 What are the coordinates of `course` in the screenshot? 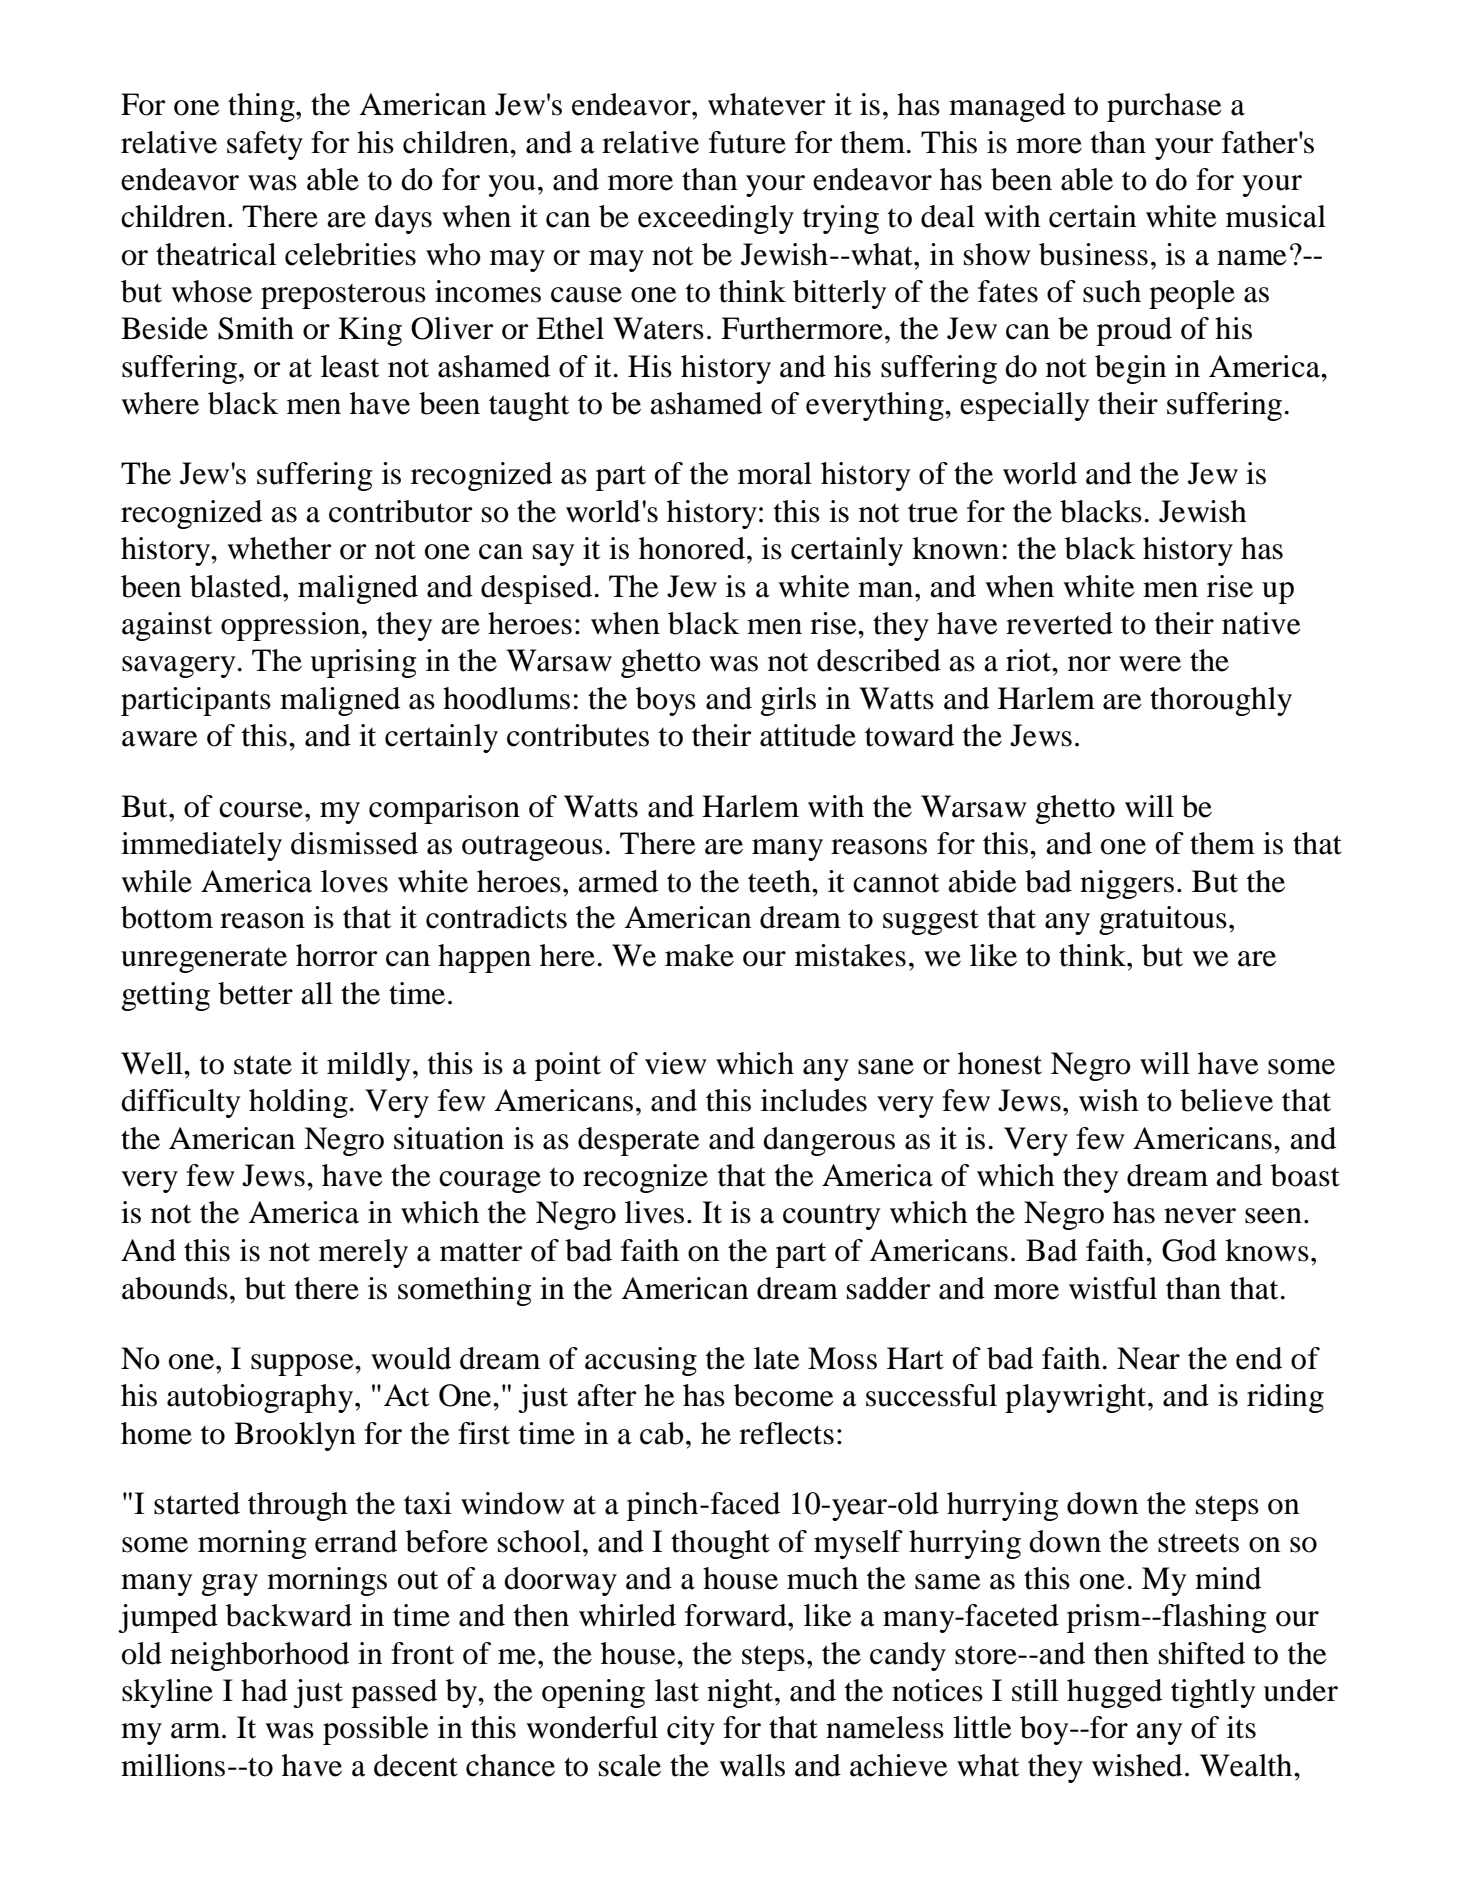 It's located at (261, 810).
